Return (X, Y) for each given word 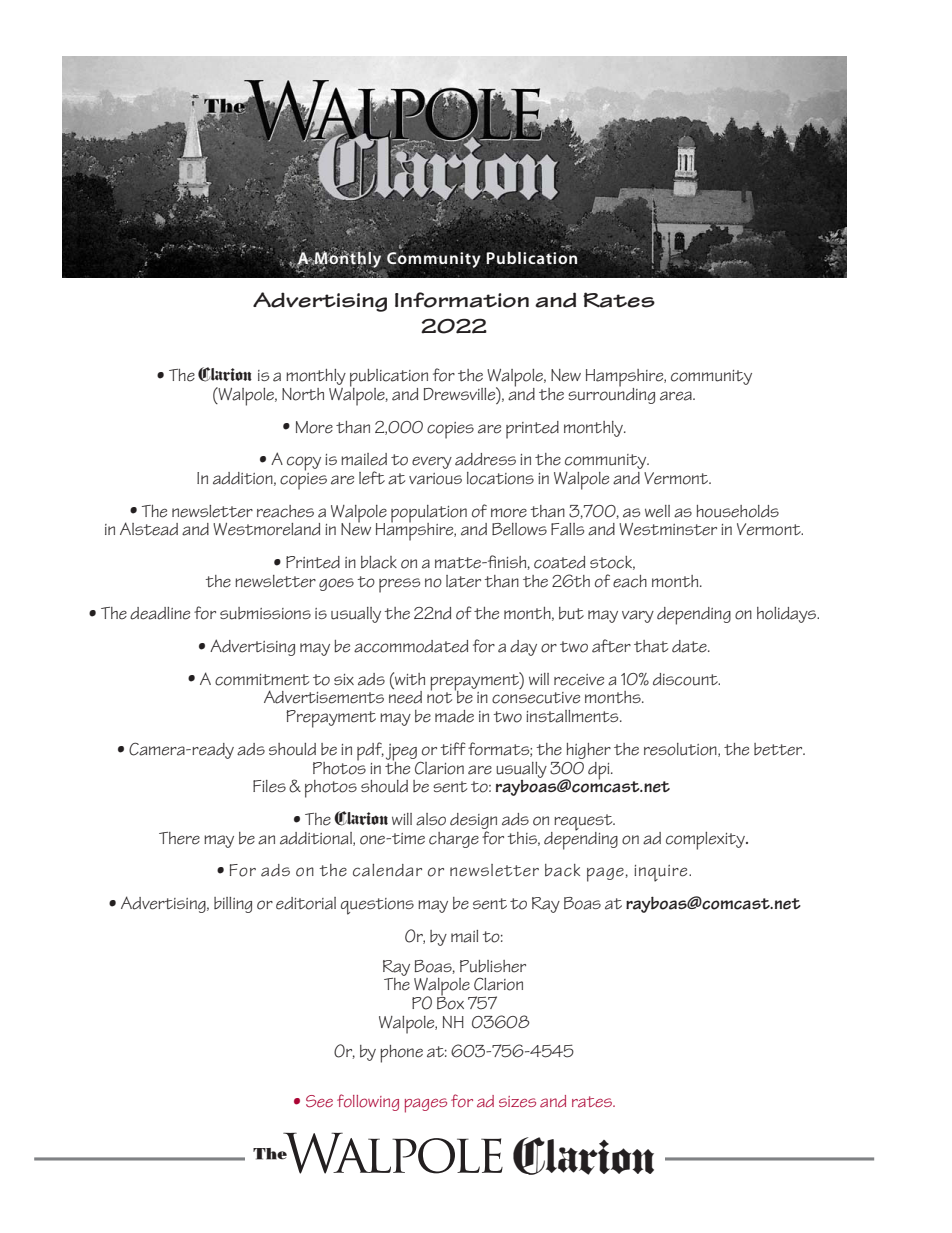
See (319, 1101)
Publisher (493, 966)
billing (233, 905)
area (677, 396)
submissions (265, 613)
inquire (662, 873)
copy (304, 463)
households (738, 511)
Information (462, 300)
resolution (681, 750)
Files (269, 786)
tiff (453, 748)
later (463, 581)
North (303, 394)
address (485, 459)
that (651, 646)
